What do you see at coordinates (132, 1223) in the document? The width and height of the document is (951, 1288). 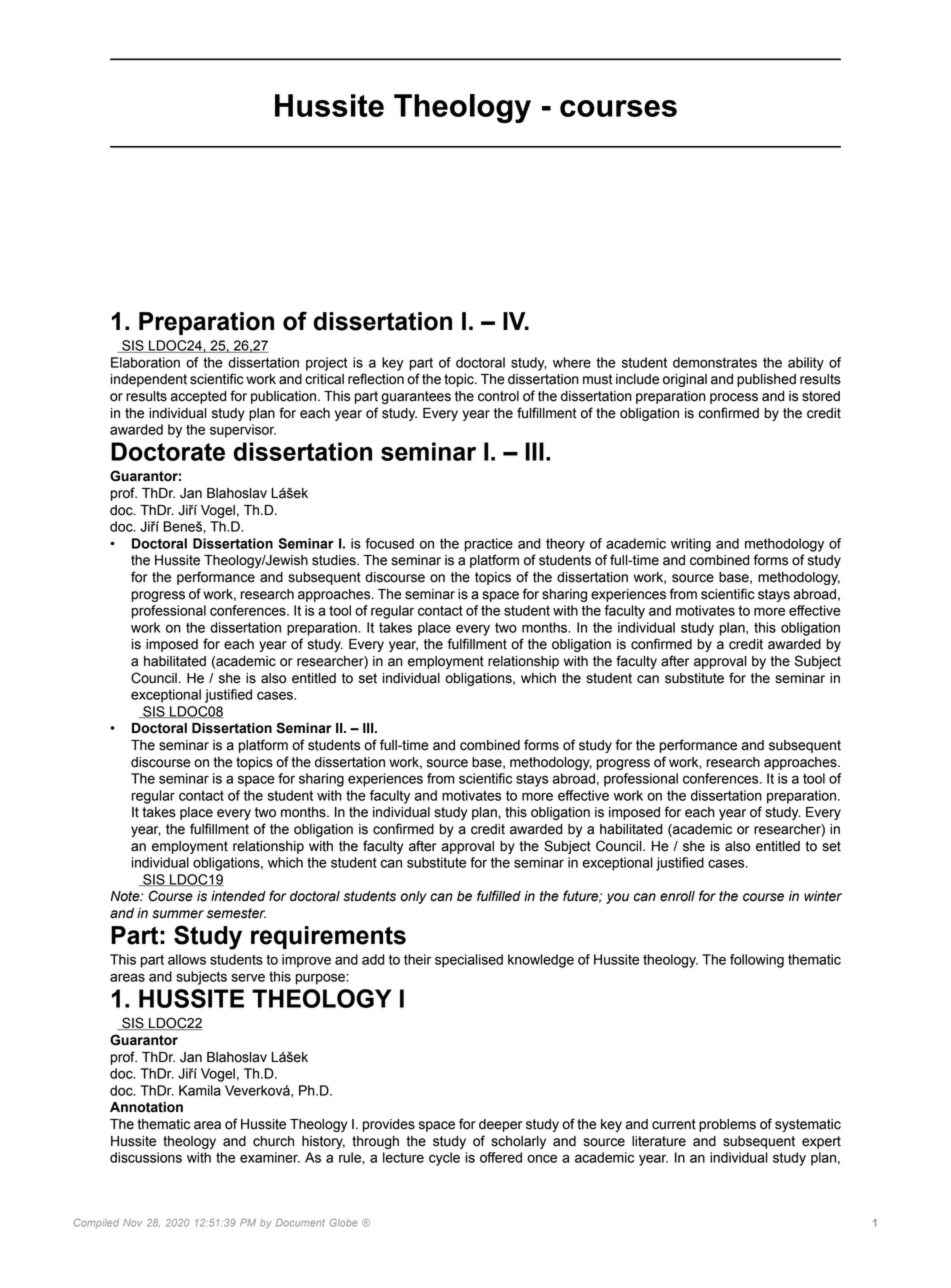 I see `Nov` at bounding box center [132, 1223].
